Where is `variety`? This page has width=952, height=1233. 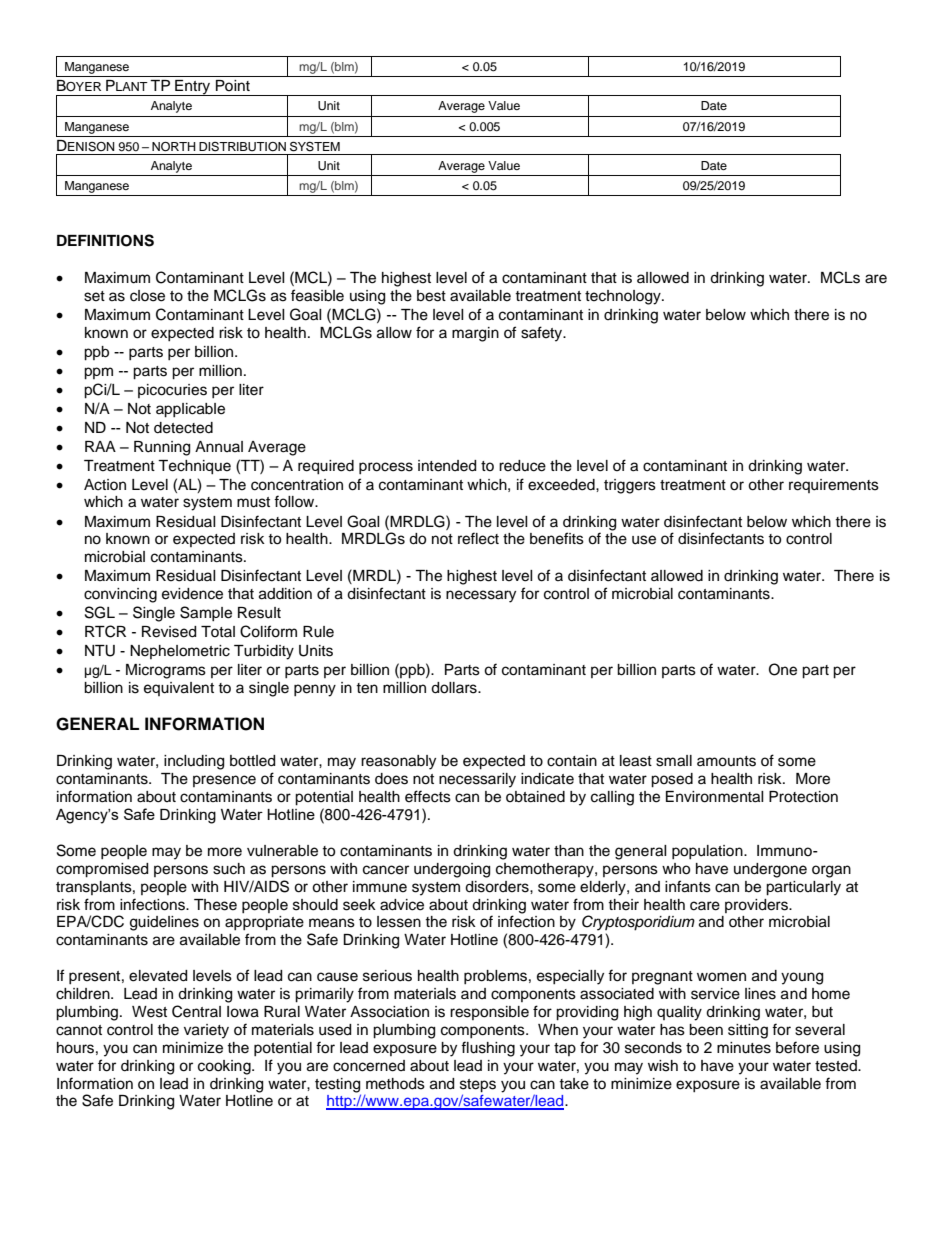
variety is located at coordinates (206, 1031).
